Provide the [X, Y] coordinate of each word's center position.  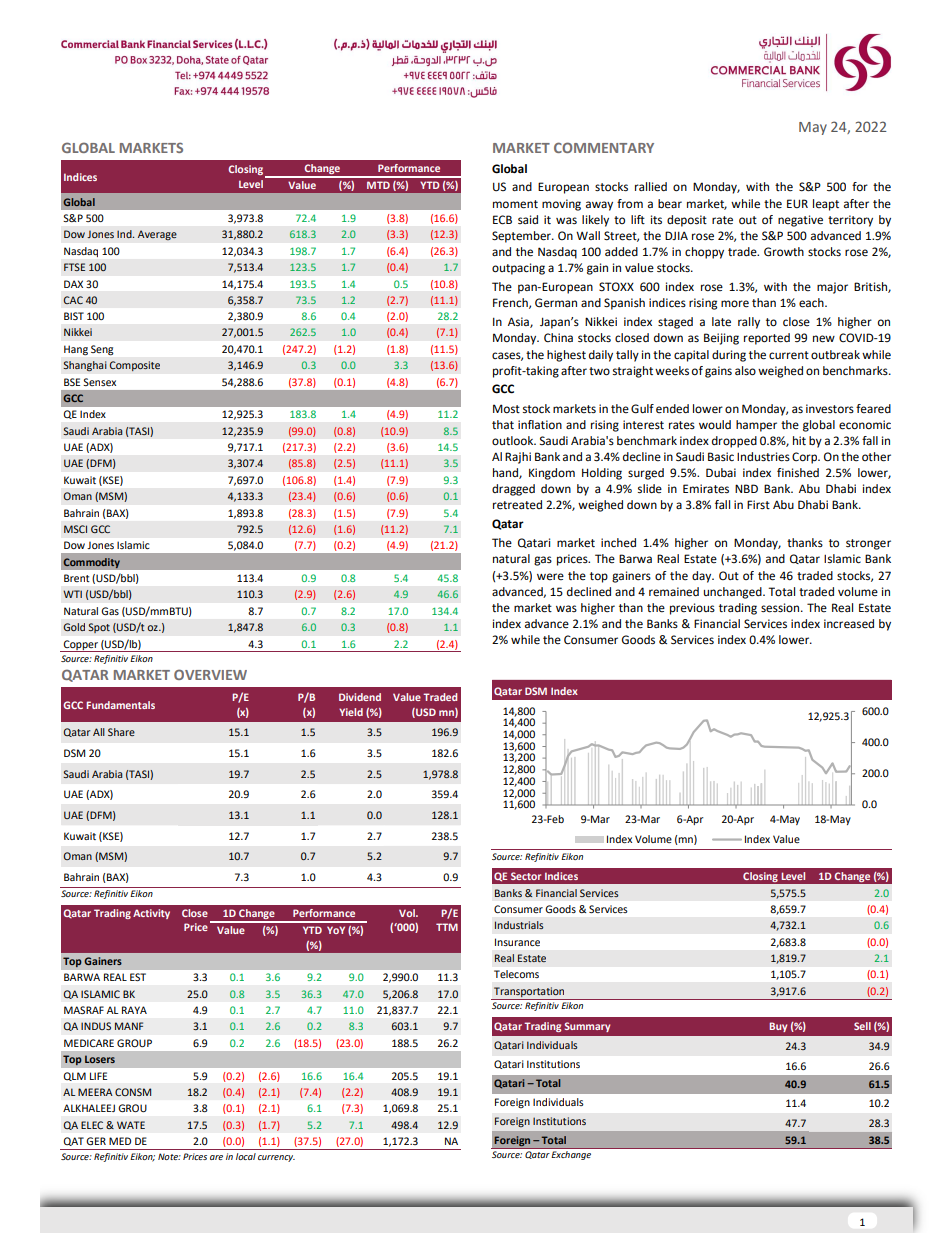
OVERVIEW [210, 674]
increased [849, 624]
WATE [131, 1125]
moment [515, 204]
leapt [826, 205]
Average [157, 235]
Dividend [360, 697]
